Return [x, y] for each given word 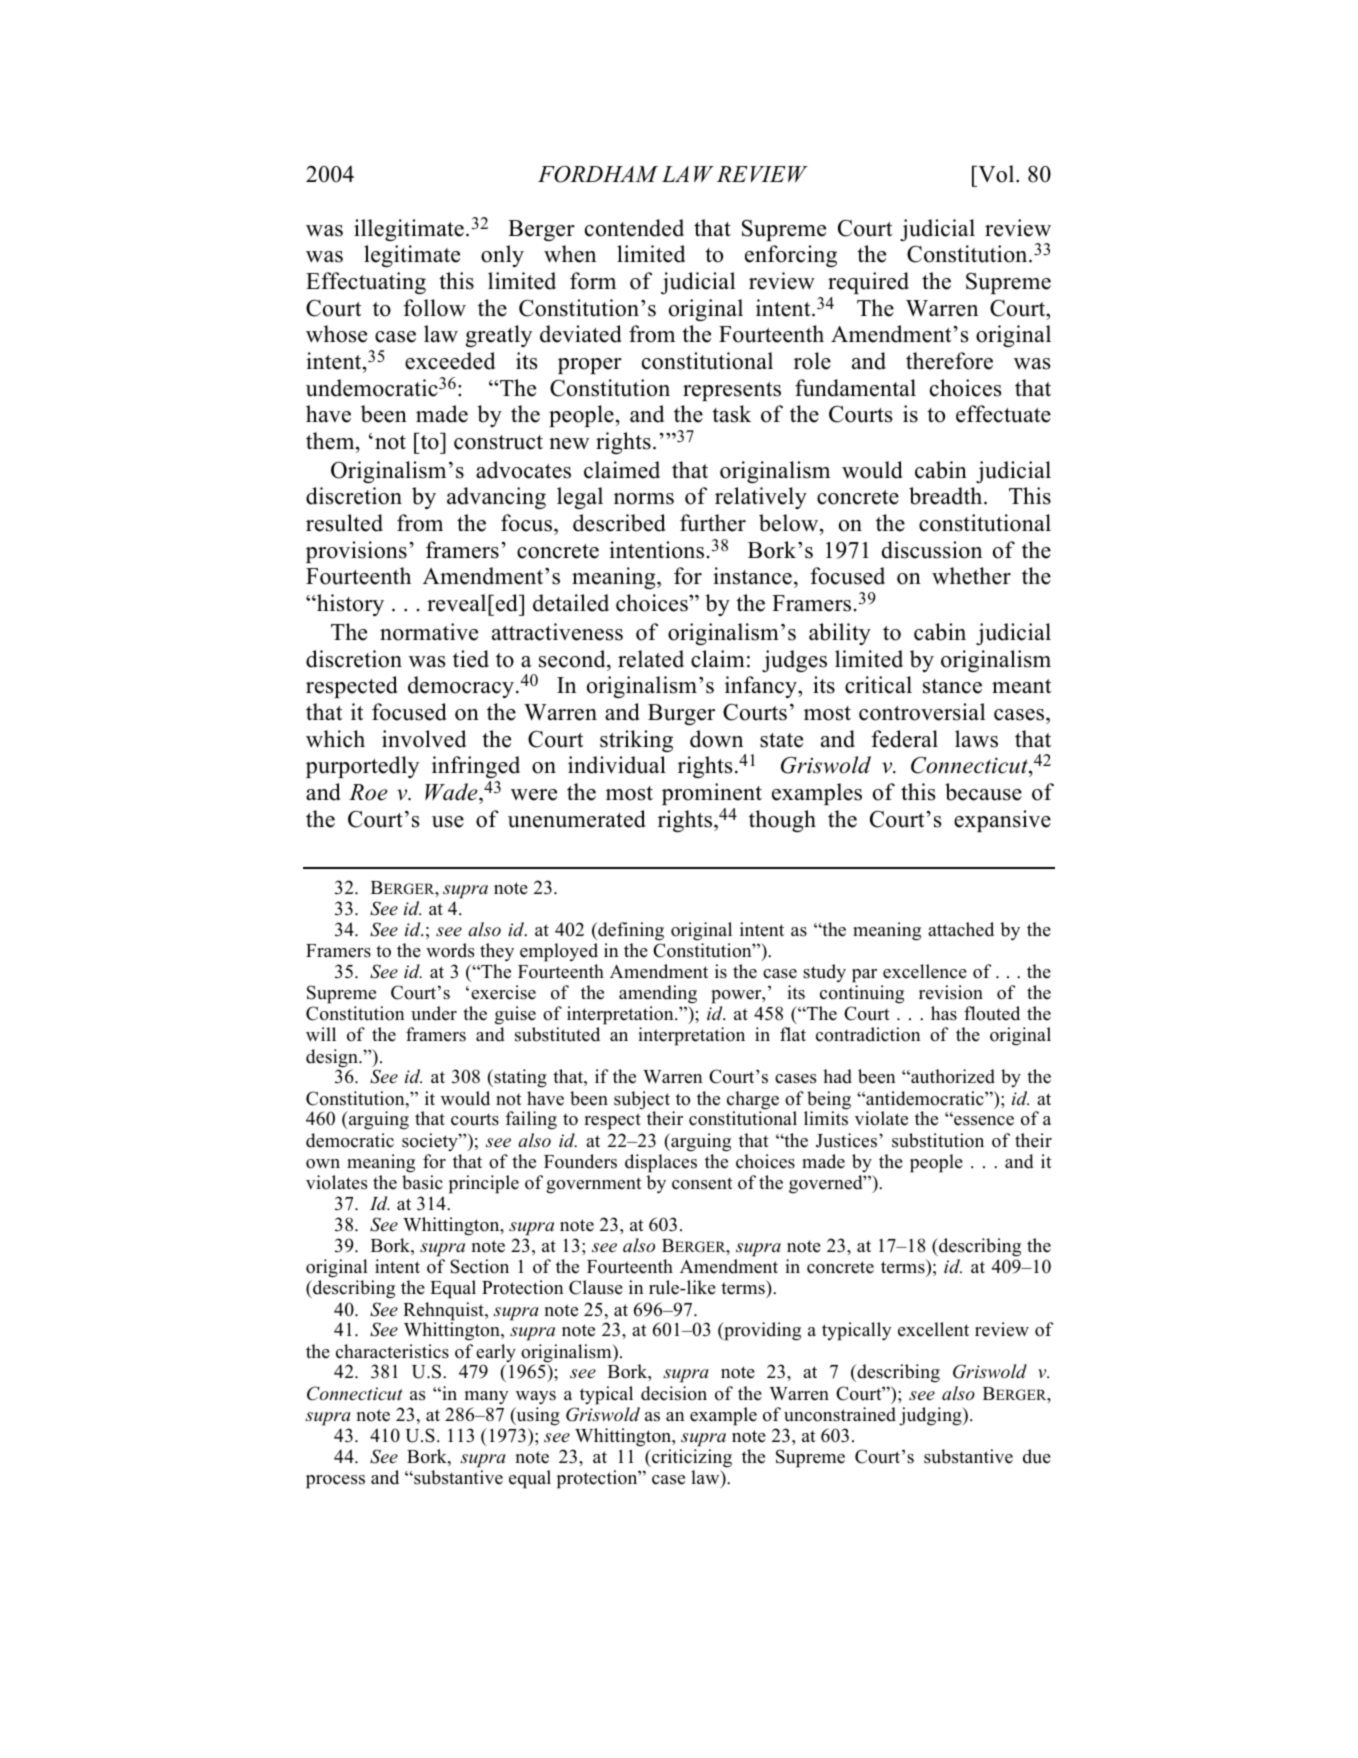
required [868, 283]
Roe [368, 792]
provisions [356, 552]
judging [931, 1416]
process [335, 1482]
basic [422, 1182]
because [983, 792]
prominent [712, 794]
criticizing [691, 1458]
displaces [661, 1163]
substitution [938, 1140]
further [713, 523]
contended [634, 228]
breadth [947, 496]
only [502, 256]
